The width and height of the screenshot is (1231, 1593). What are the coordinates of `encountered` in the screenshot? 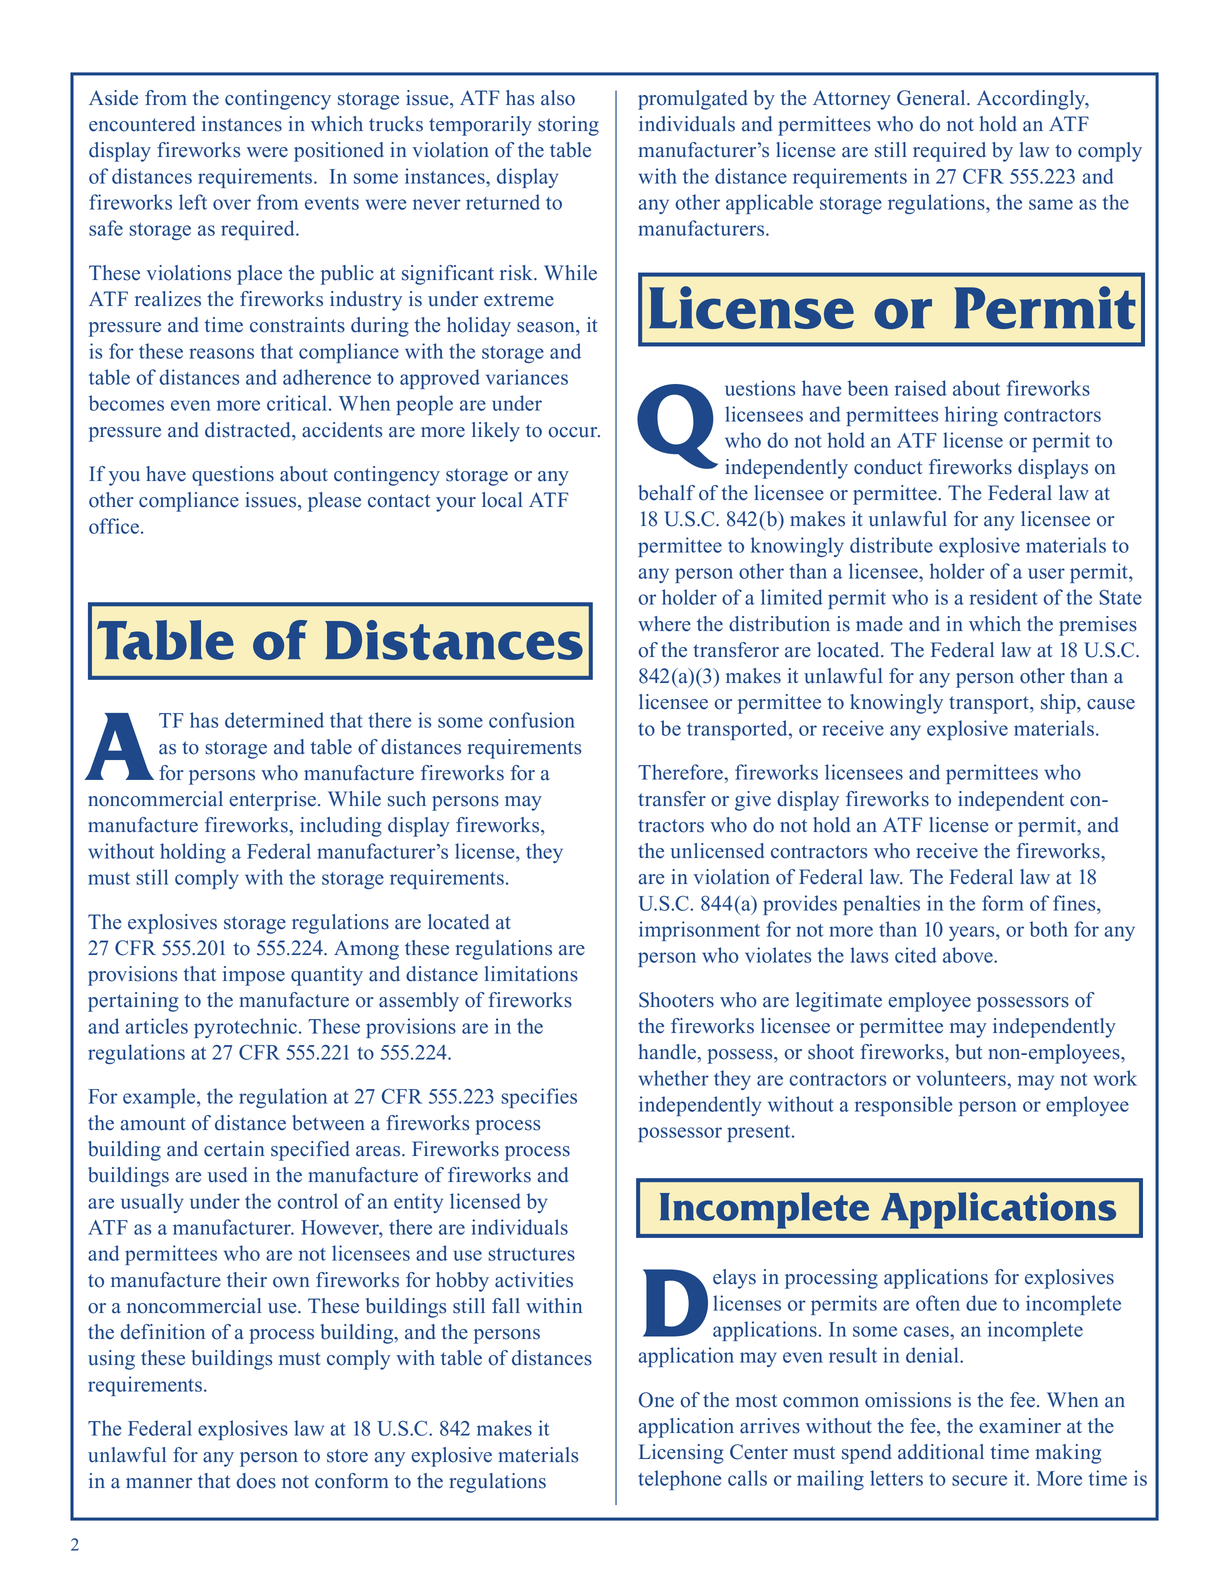 It's located at (142, 124).
